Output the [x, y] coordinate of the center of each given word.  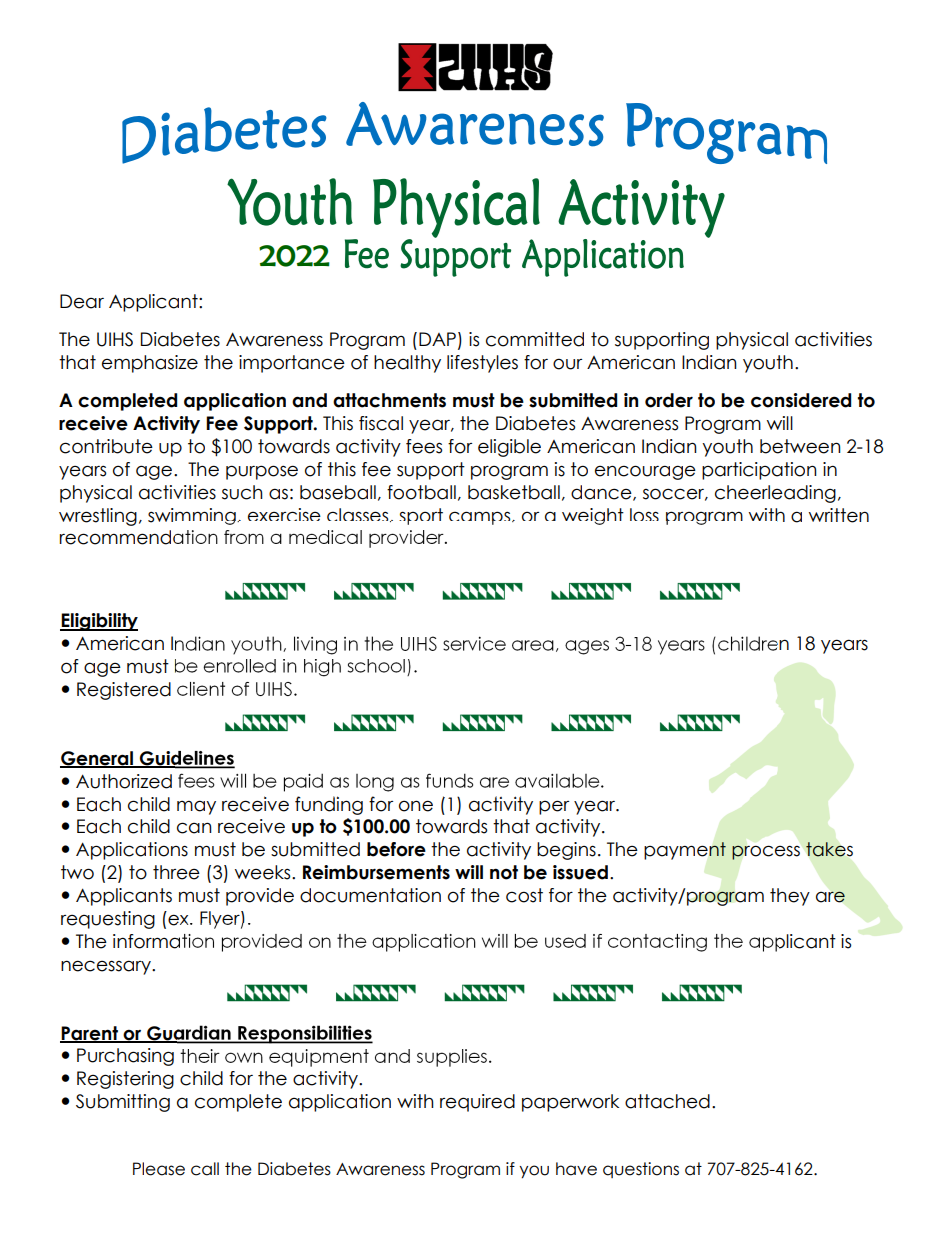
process [766, 852]
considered [801, 400]
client [201, 689]
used [565, 941]
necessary [107, 967]
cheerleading [775, 494]
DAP [437, 339]
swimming [193, 516]
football [421, 492]
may [196, 807]
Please [159, 1169]
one [416, 806]
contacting [657, 943]
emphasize [150, 364]
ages [587, 647]
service [474, 643]
